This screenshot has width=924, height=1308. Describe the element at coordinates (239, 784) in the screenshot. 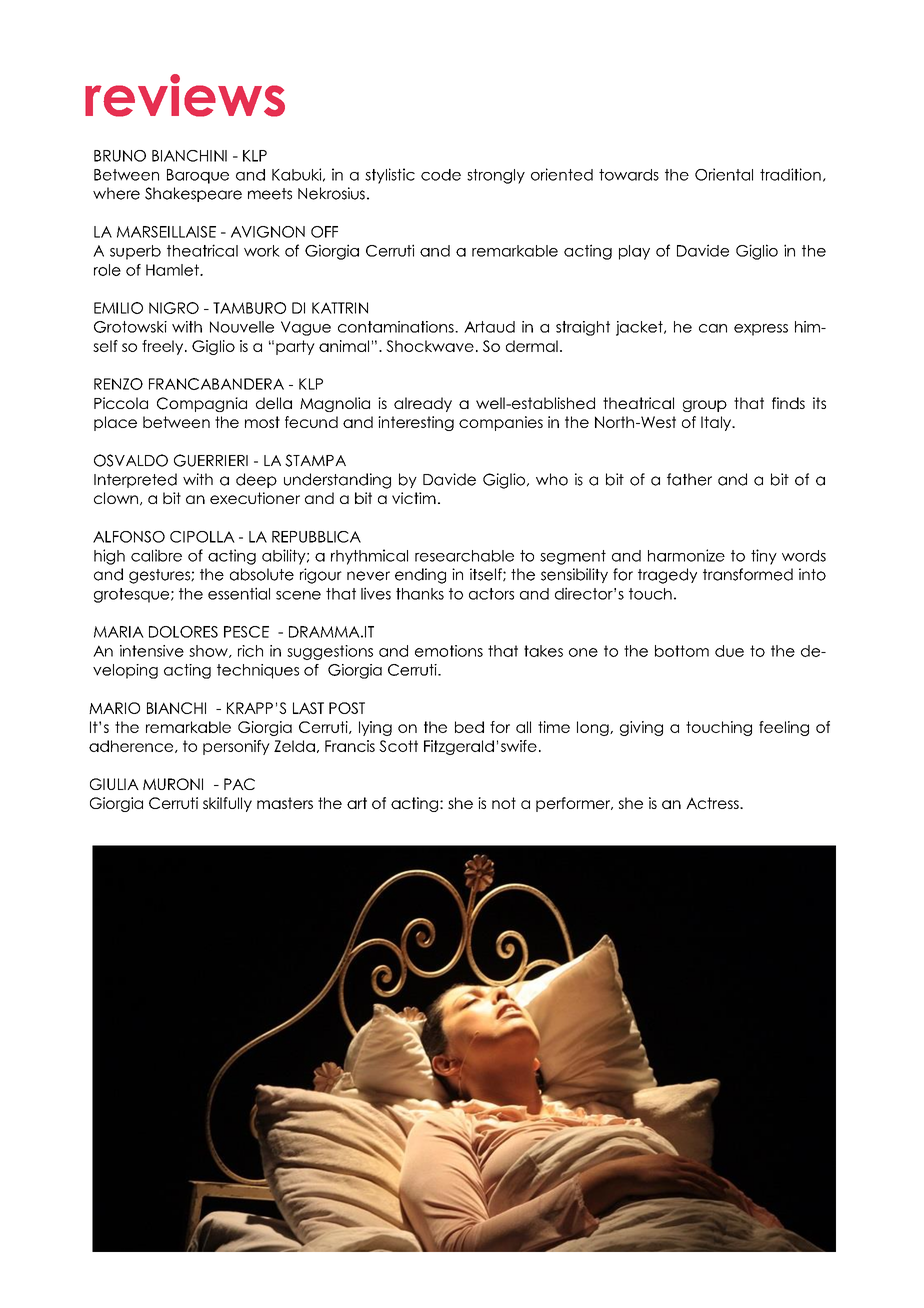

I see `PAC` at that location.
